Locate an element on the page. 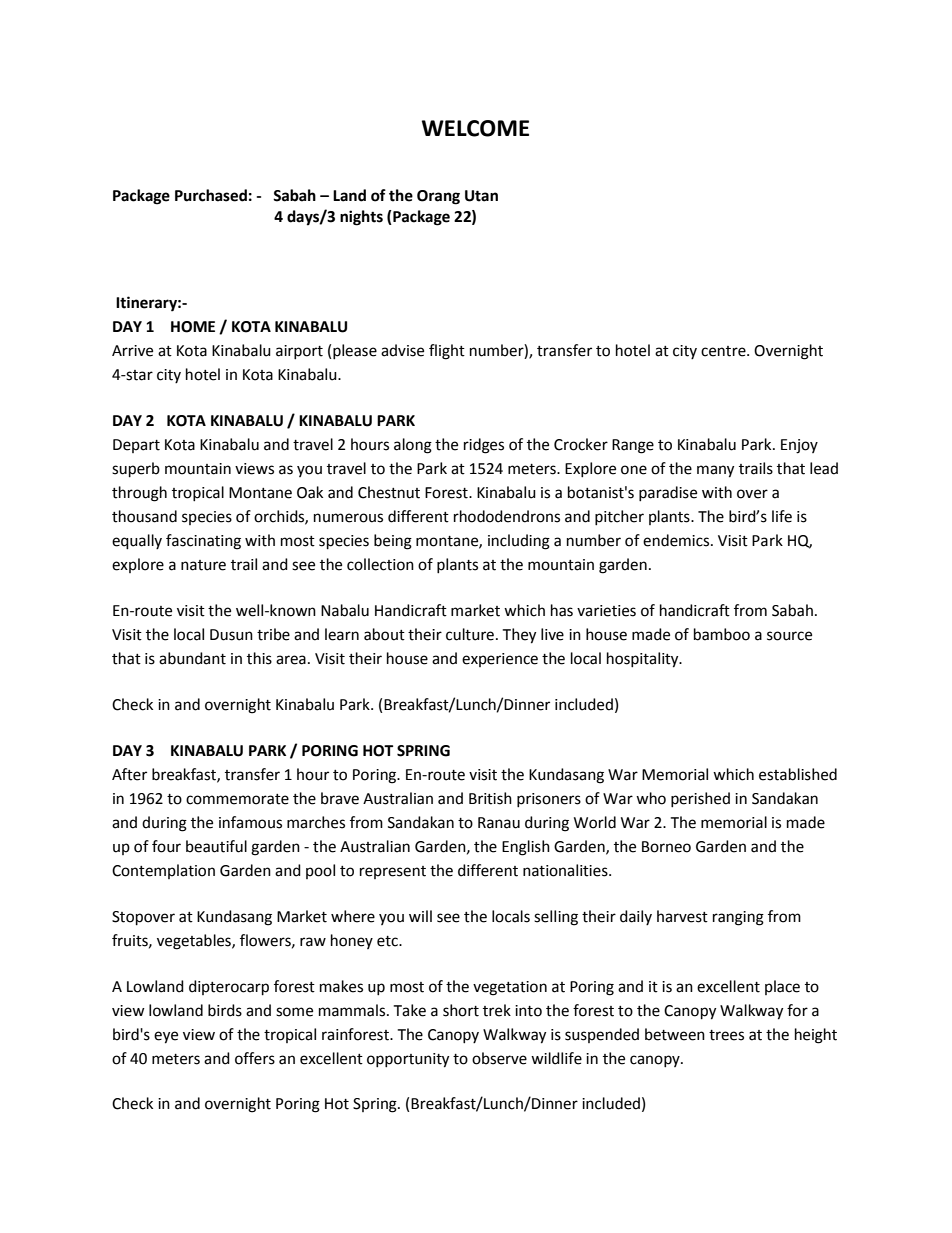 The width and height of the page is (952, 1233). commemorate is located at coordinates (237, 799).
